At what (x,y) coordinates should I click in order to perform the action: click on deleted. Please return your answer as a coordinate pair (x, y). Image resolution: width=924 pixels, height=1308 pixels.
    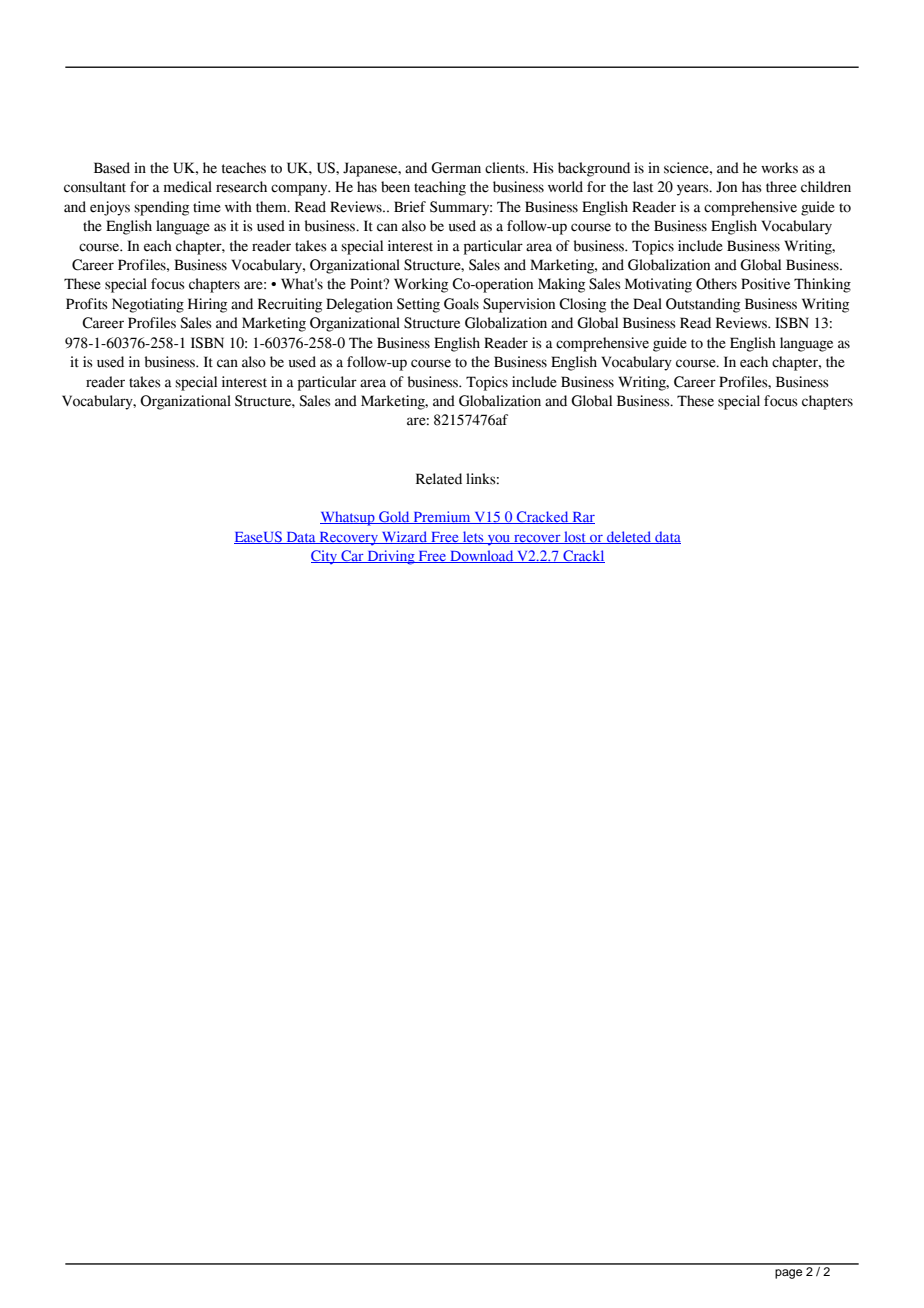
    Looking at the image, I should click on (629, 537).
